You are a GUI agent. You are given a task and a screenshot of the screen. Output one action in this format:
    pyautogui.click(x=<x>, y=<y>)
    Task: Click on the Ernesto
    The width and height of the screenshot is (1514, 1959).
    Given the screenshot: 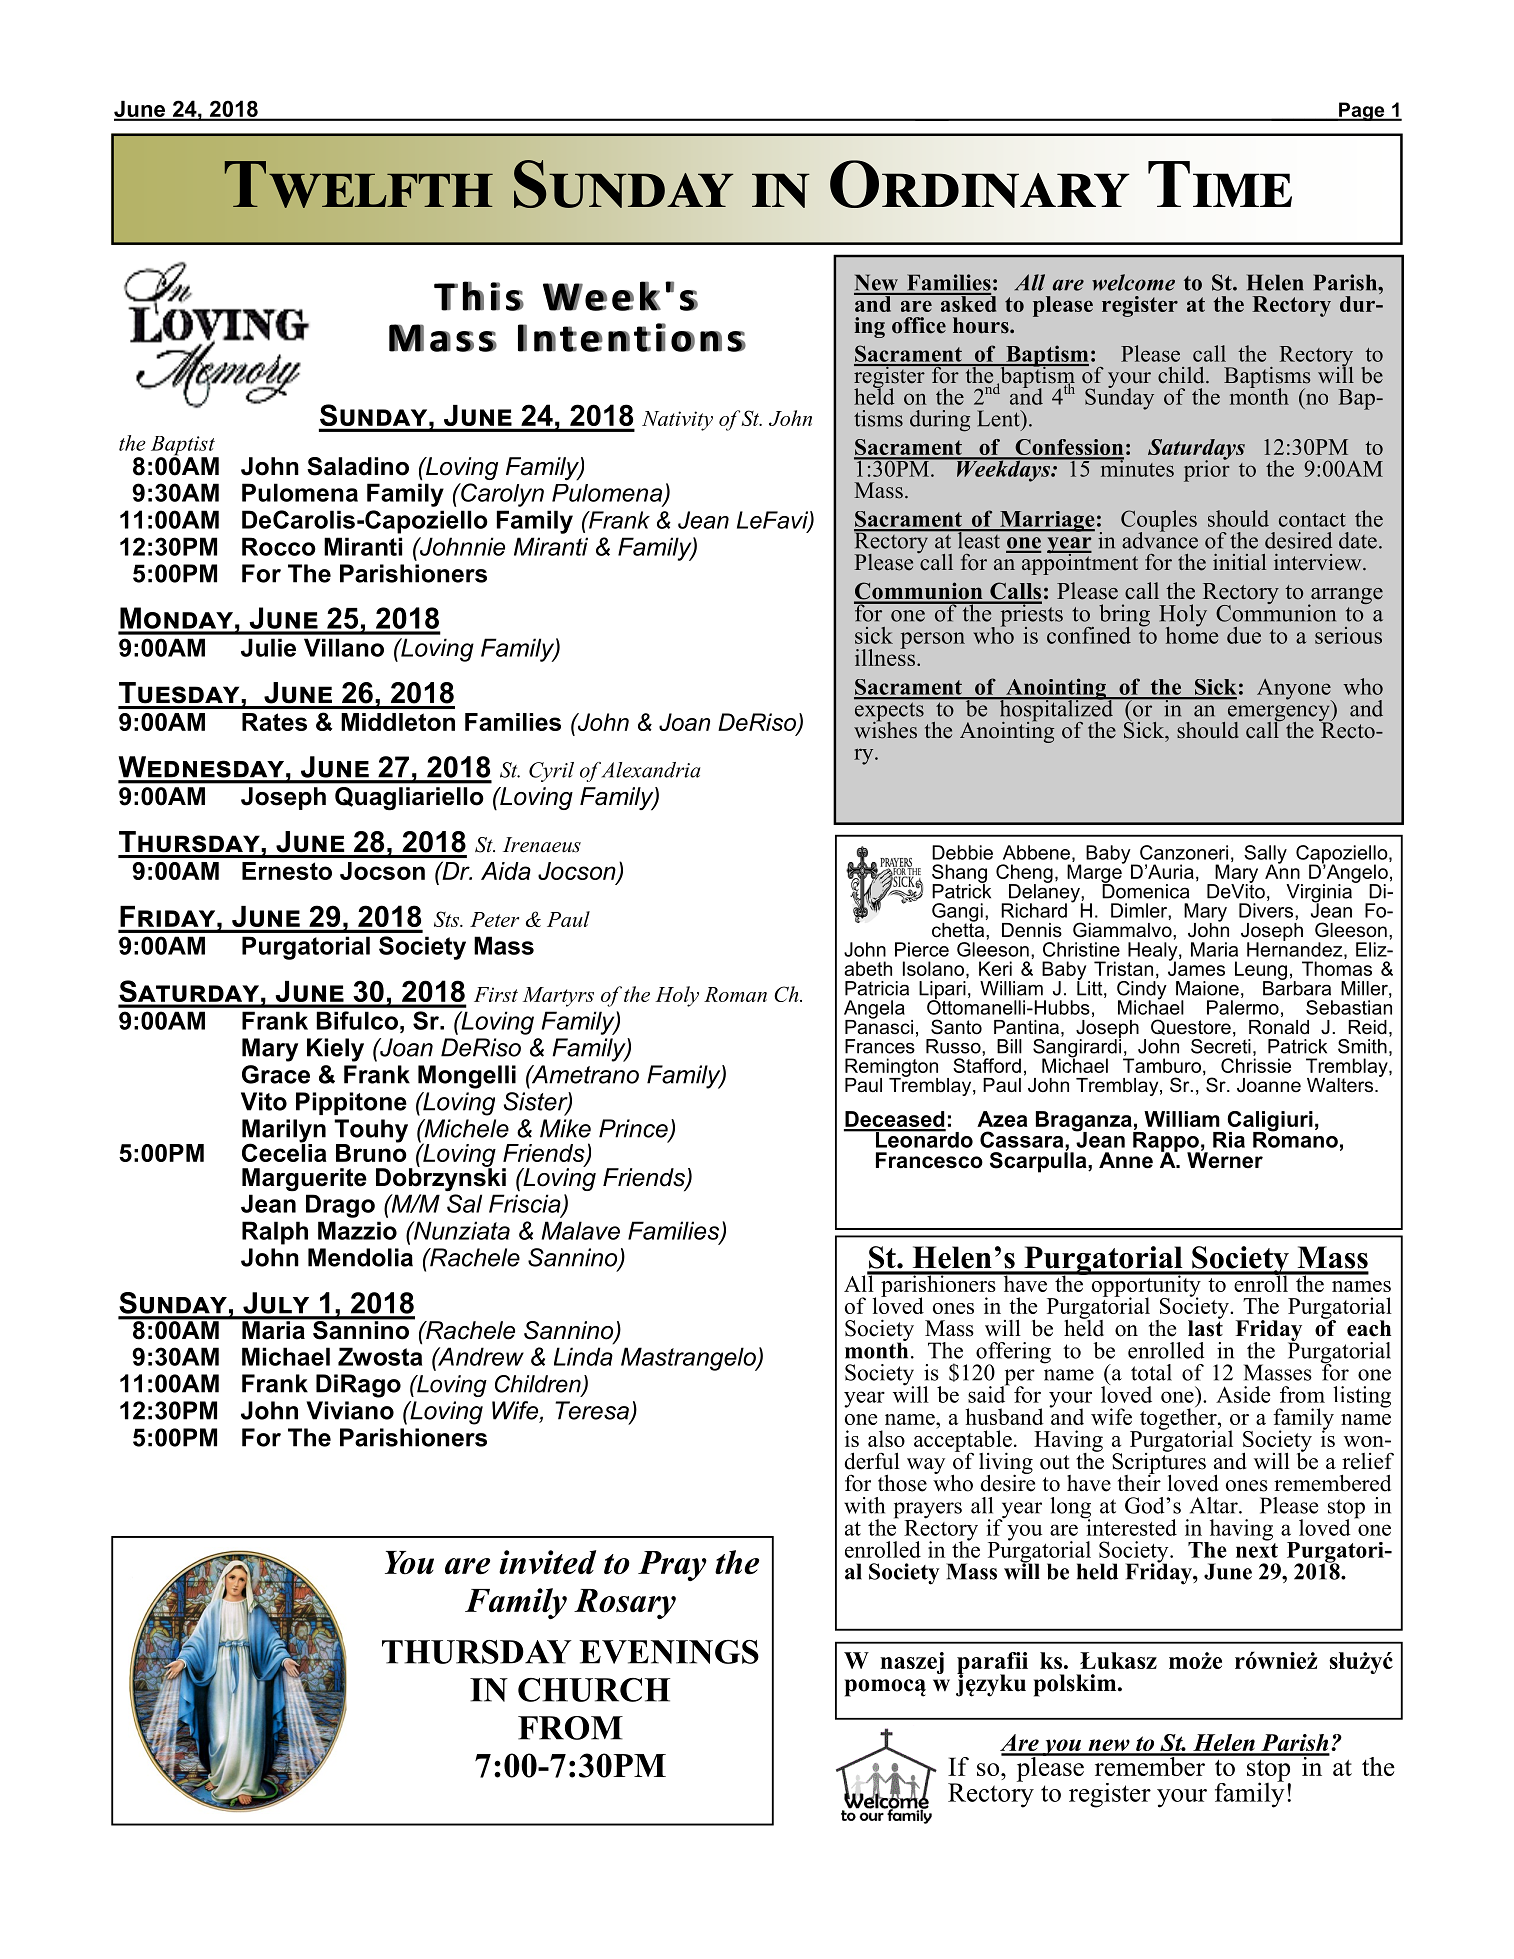 What is the action you would take?
    pyautogui.click(x=287, y=871)
